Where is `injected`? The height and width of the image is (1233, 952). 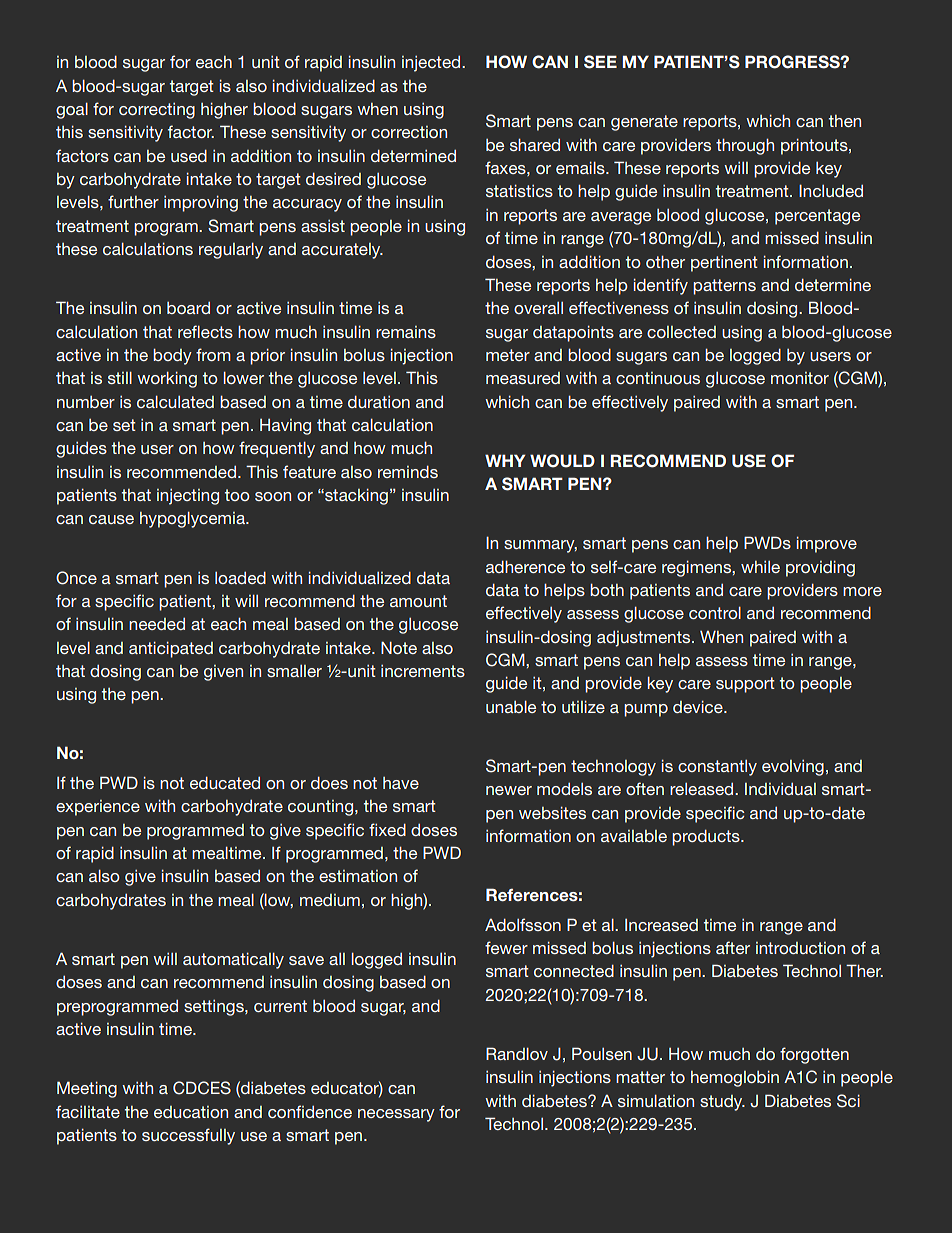 injected is located at coordinates (432, 64).
